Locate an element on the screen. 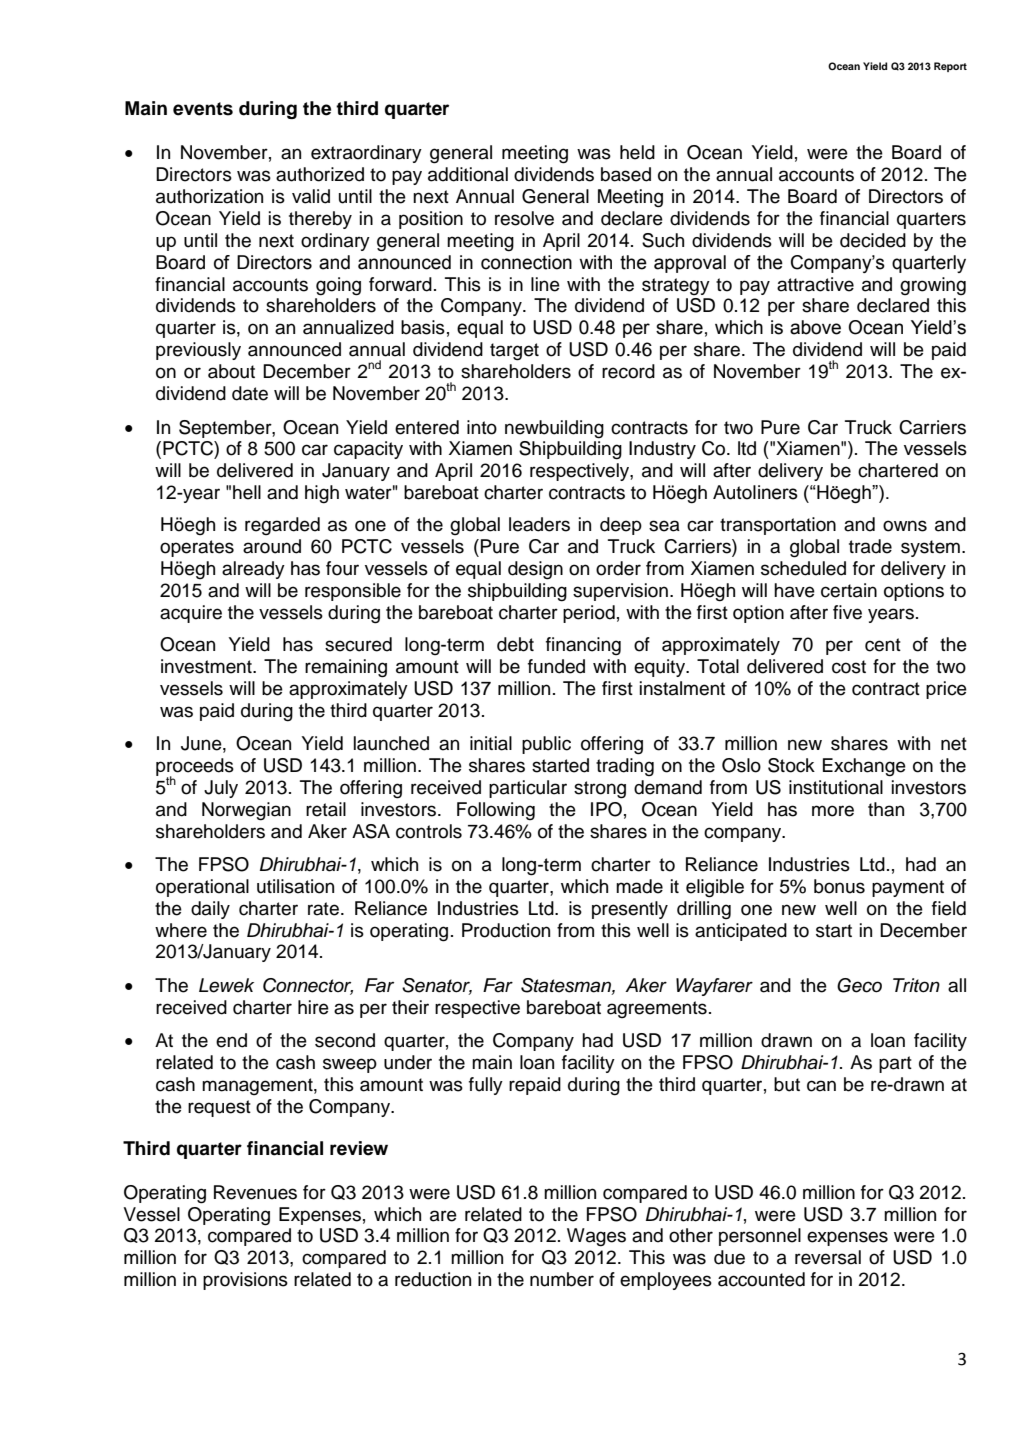 The image size is (1029, 1455). provisions is located at coordinates (245, 1281).
